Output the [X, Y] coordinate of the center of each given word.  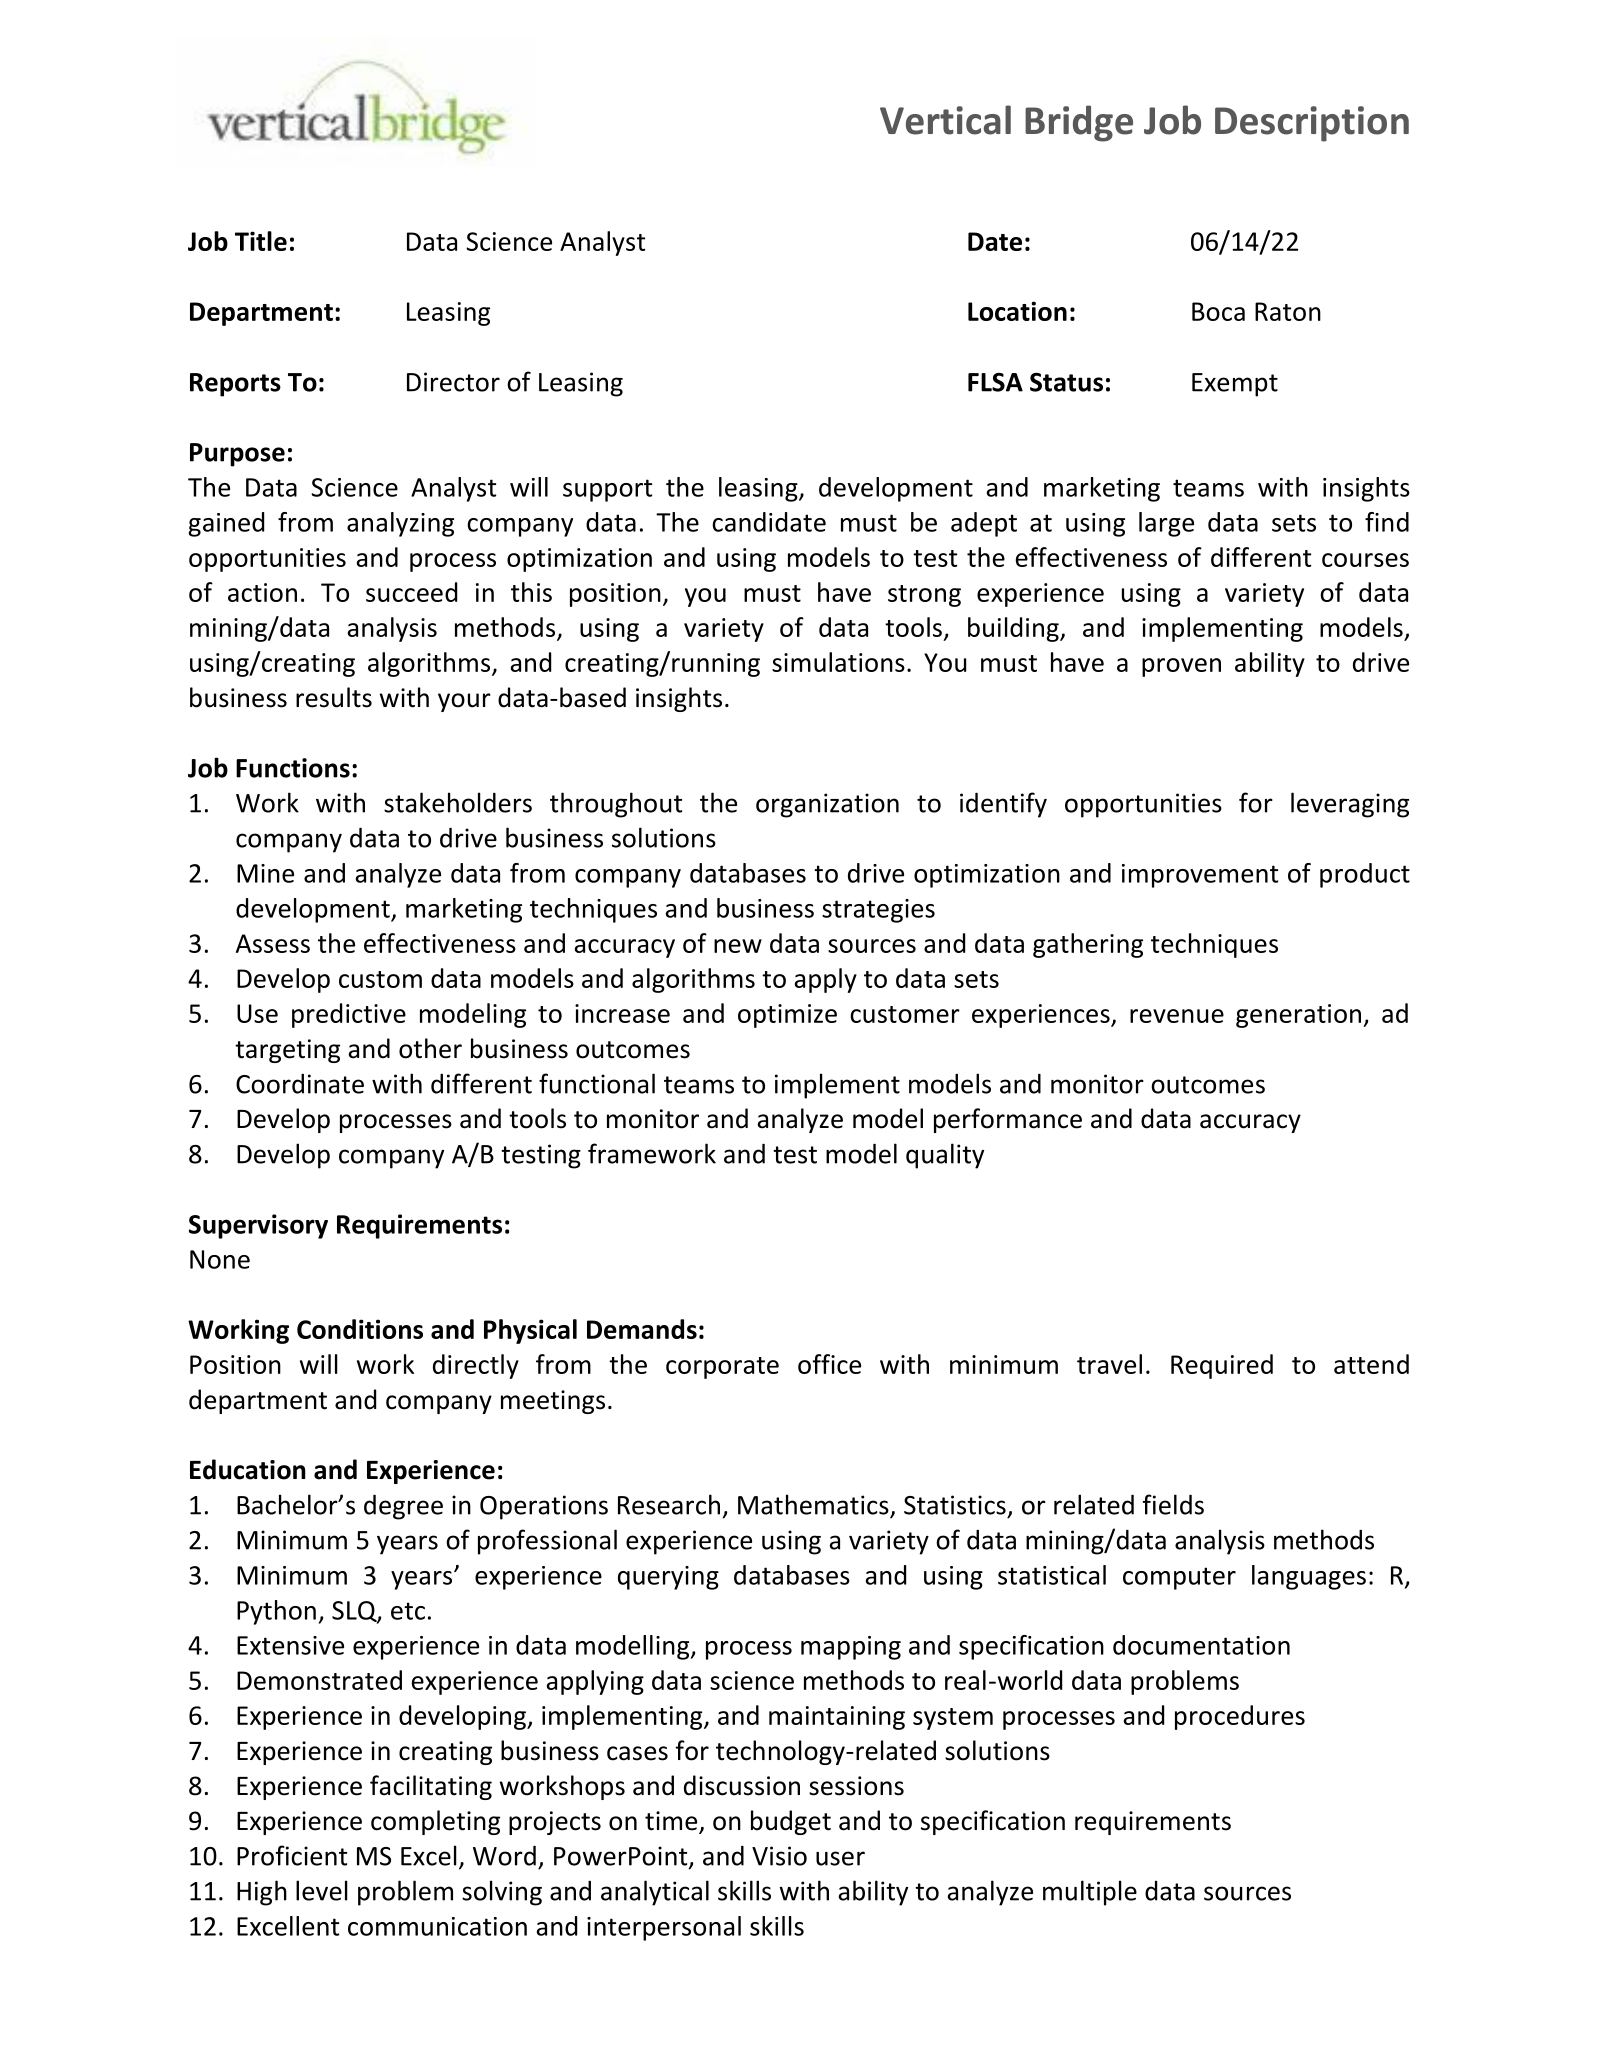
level [322, 1890]
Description [1312, 124]
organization [827, 805]
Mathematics [813, 1504]
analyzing [400, 524]
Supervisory [258, 1226]
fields [1173, 1504]
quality [945, 1156]
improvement [1200, 876]
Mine [265, 873]
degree [403, 1507]
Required [1222, 1366]
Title [261, 241]
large [1166, 524]
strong [924, 596]
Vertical [945, 120]
